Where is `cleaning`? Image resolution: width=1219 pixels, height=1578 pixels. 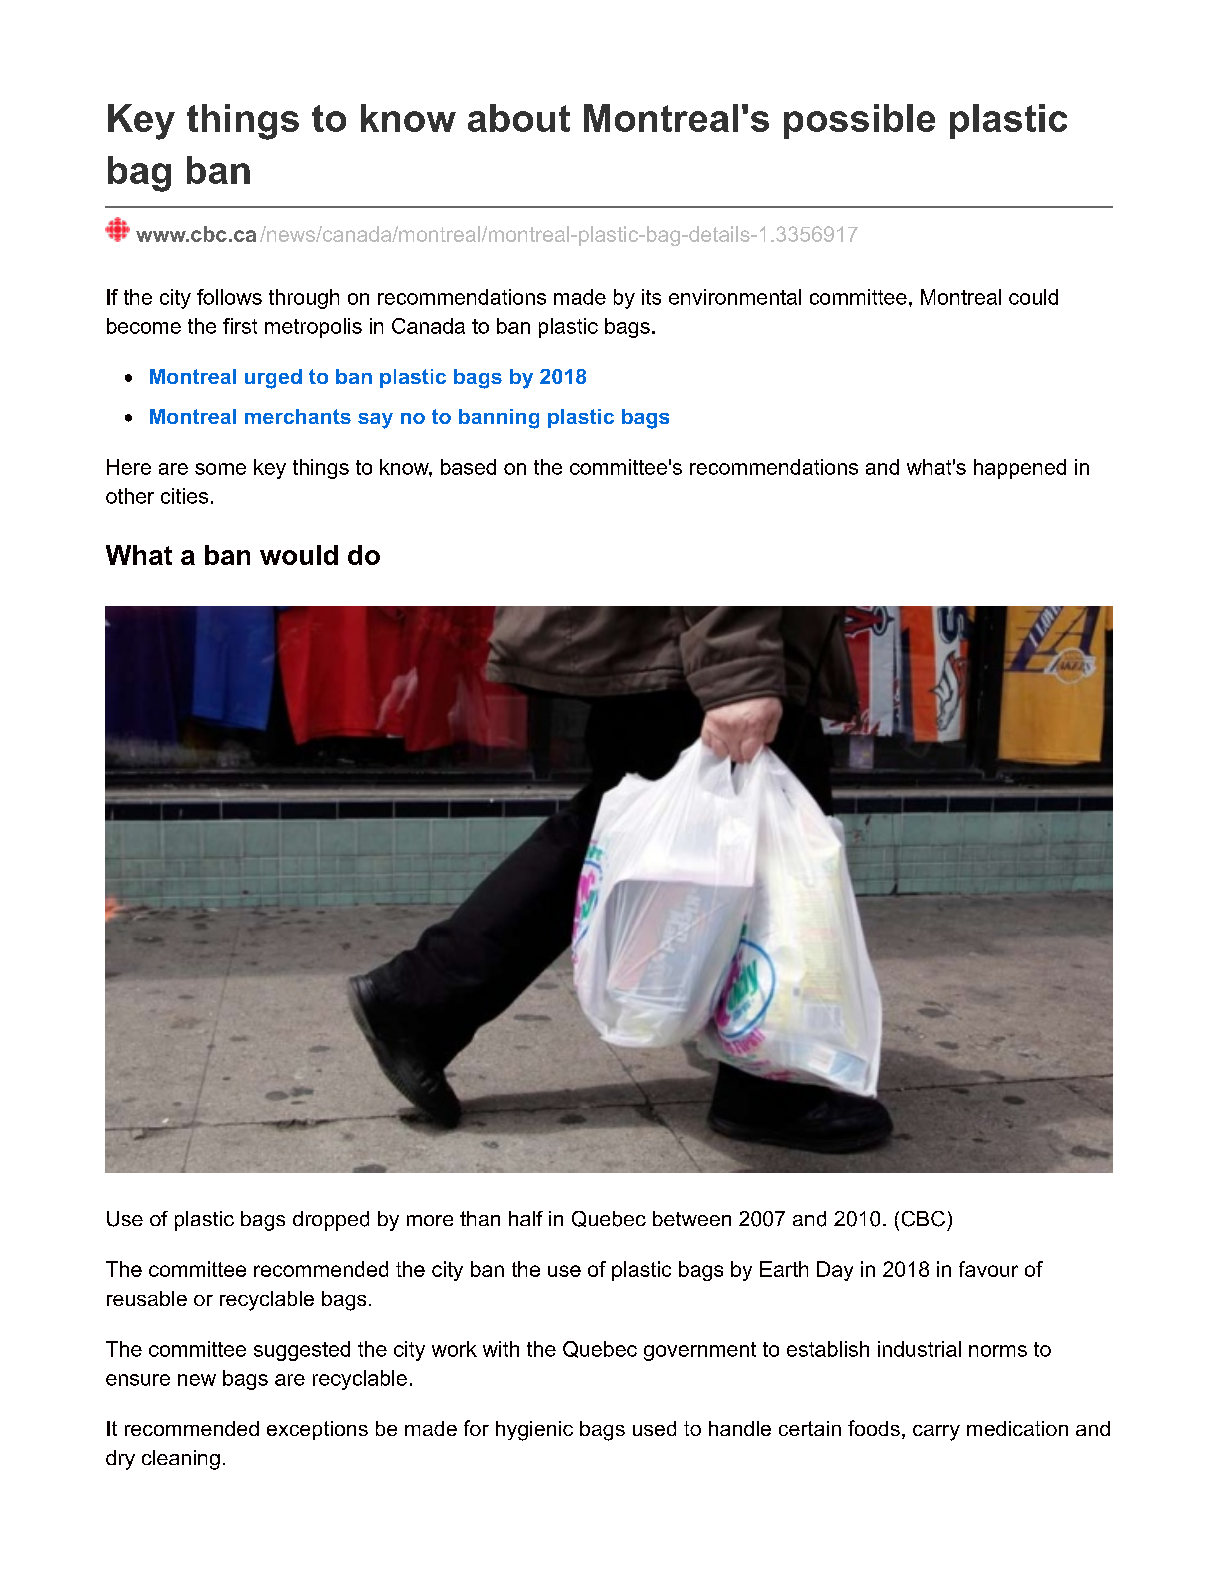
cleaning is located at coordinates (181, 1460).
